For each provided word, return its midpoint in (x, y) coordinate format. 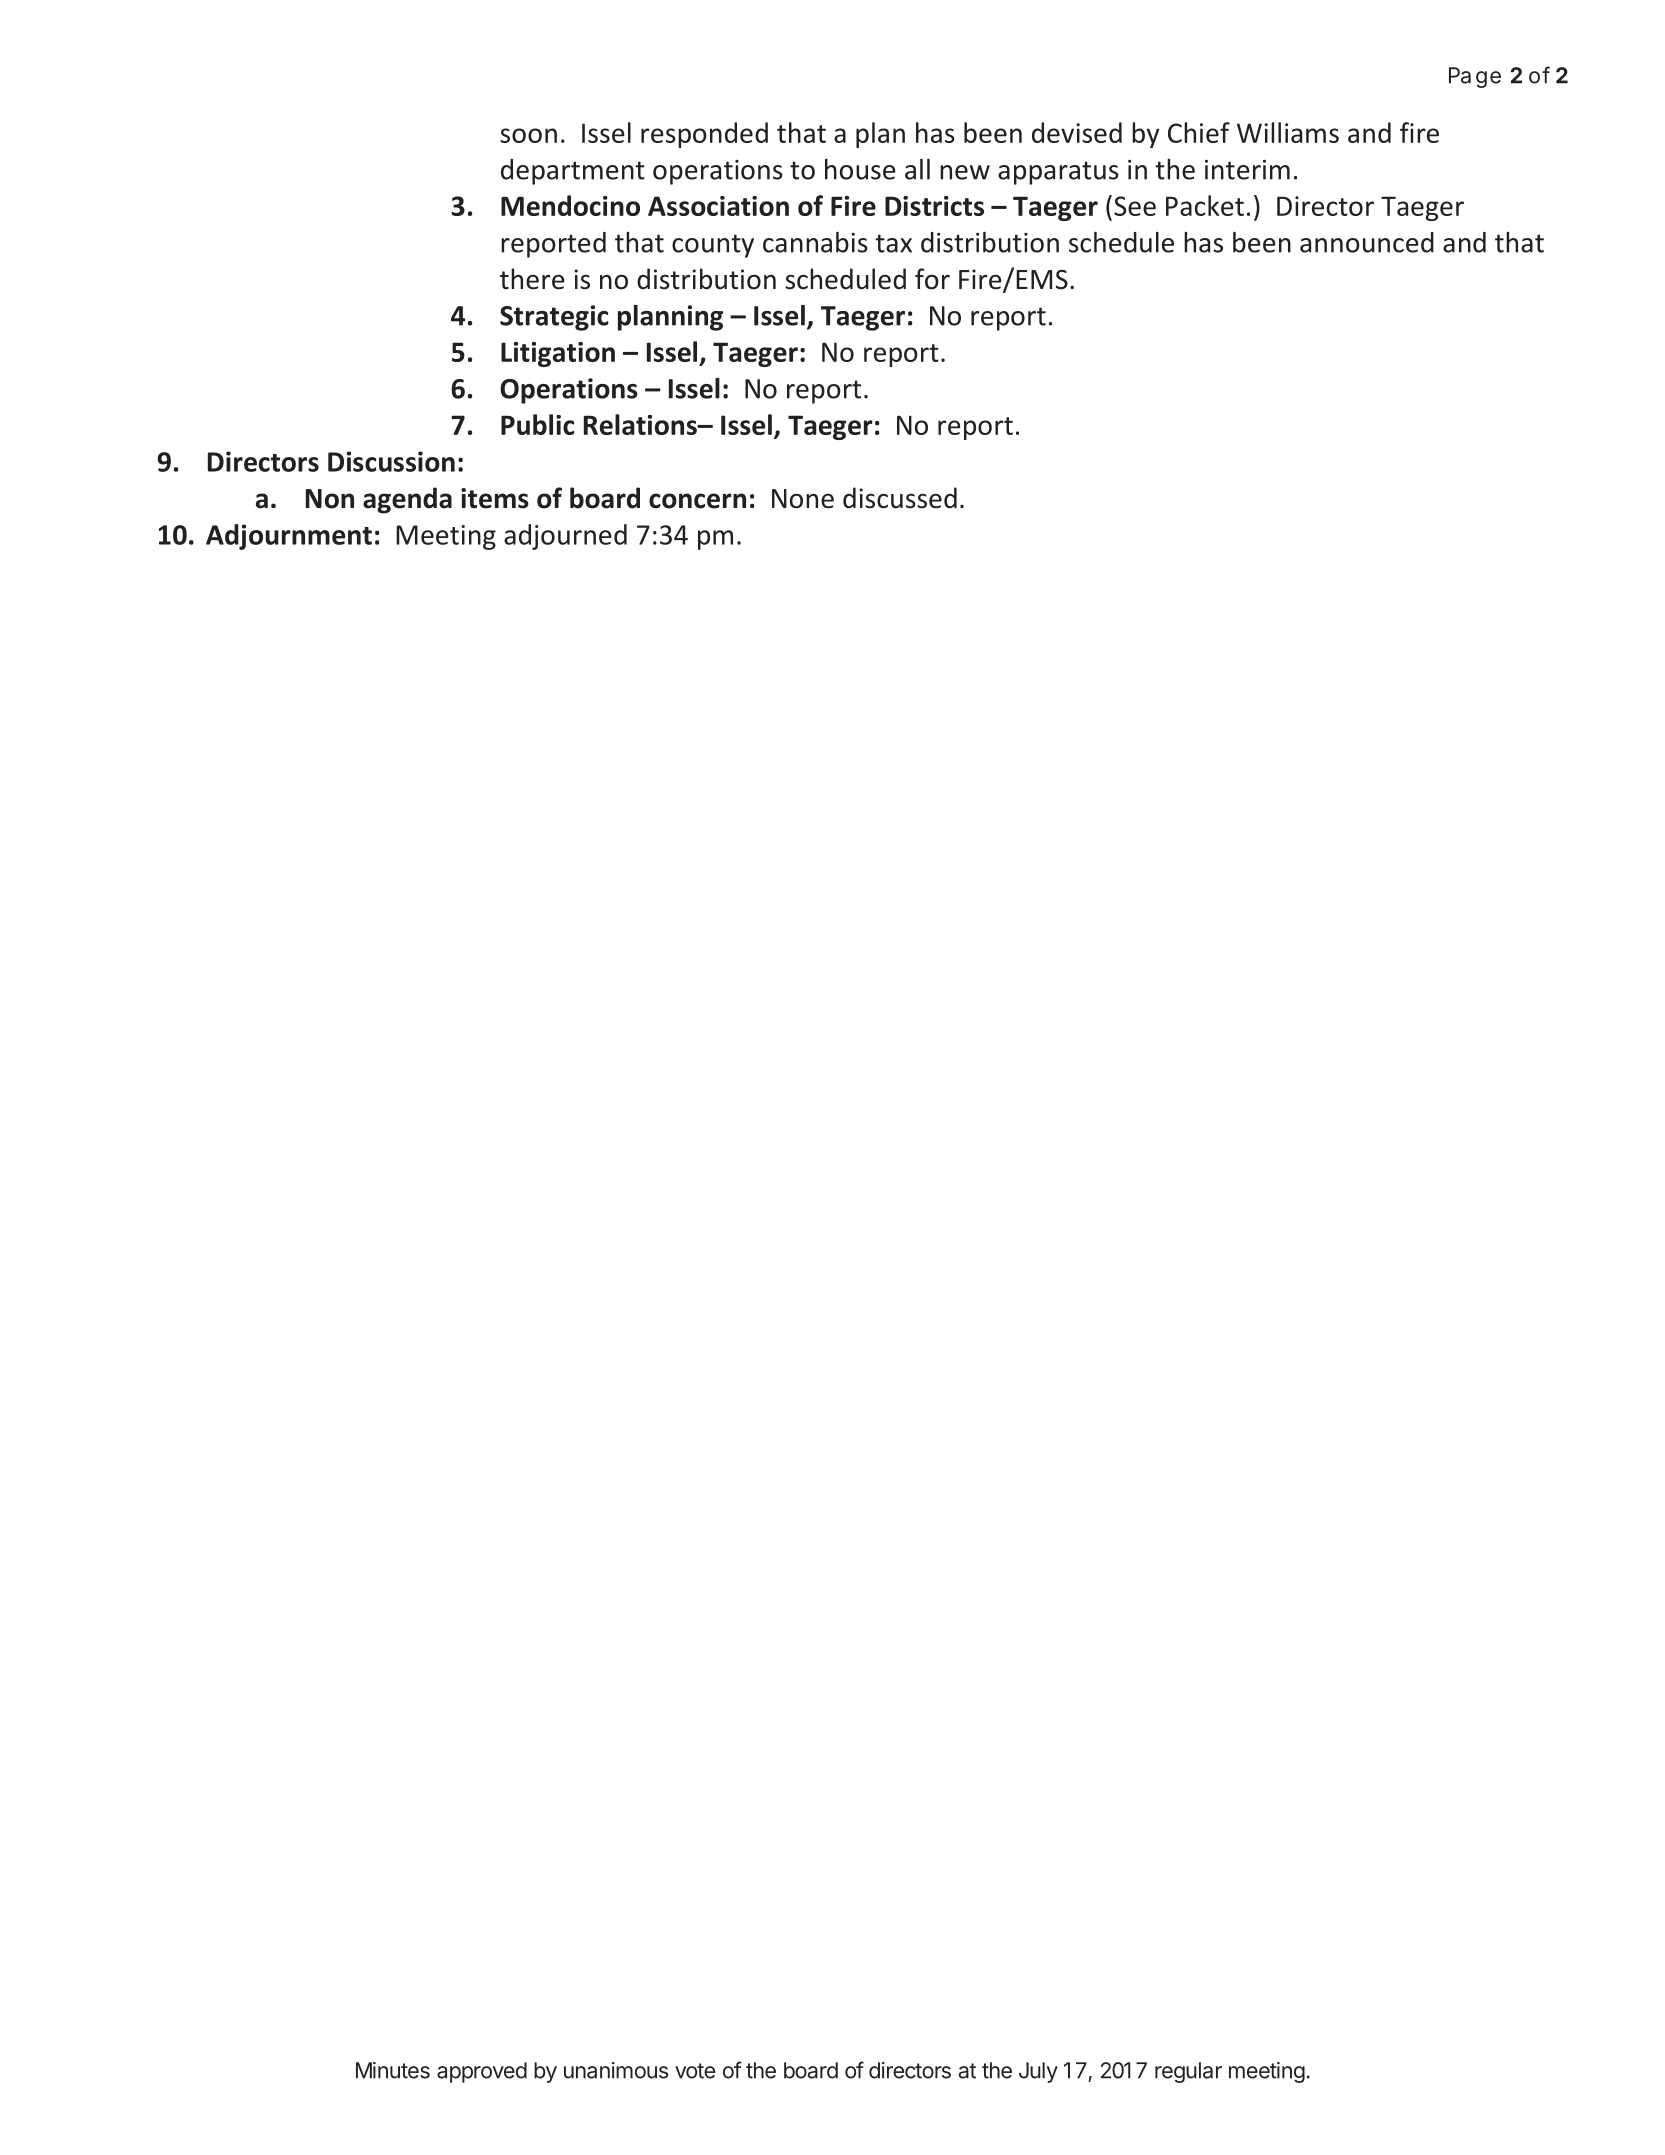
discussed (900, 498)
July (1038, 2072)
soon (528, 135)
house (860, 169)
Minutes (393, 2070)
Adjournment (289, 537)
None (803, 499)
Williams (1288, 132)
